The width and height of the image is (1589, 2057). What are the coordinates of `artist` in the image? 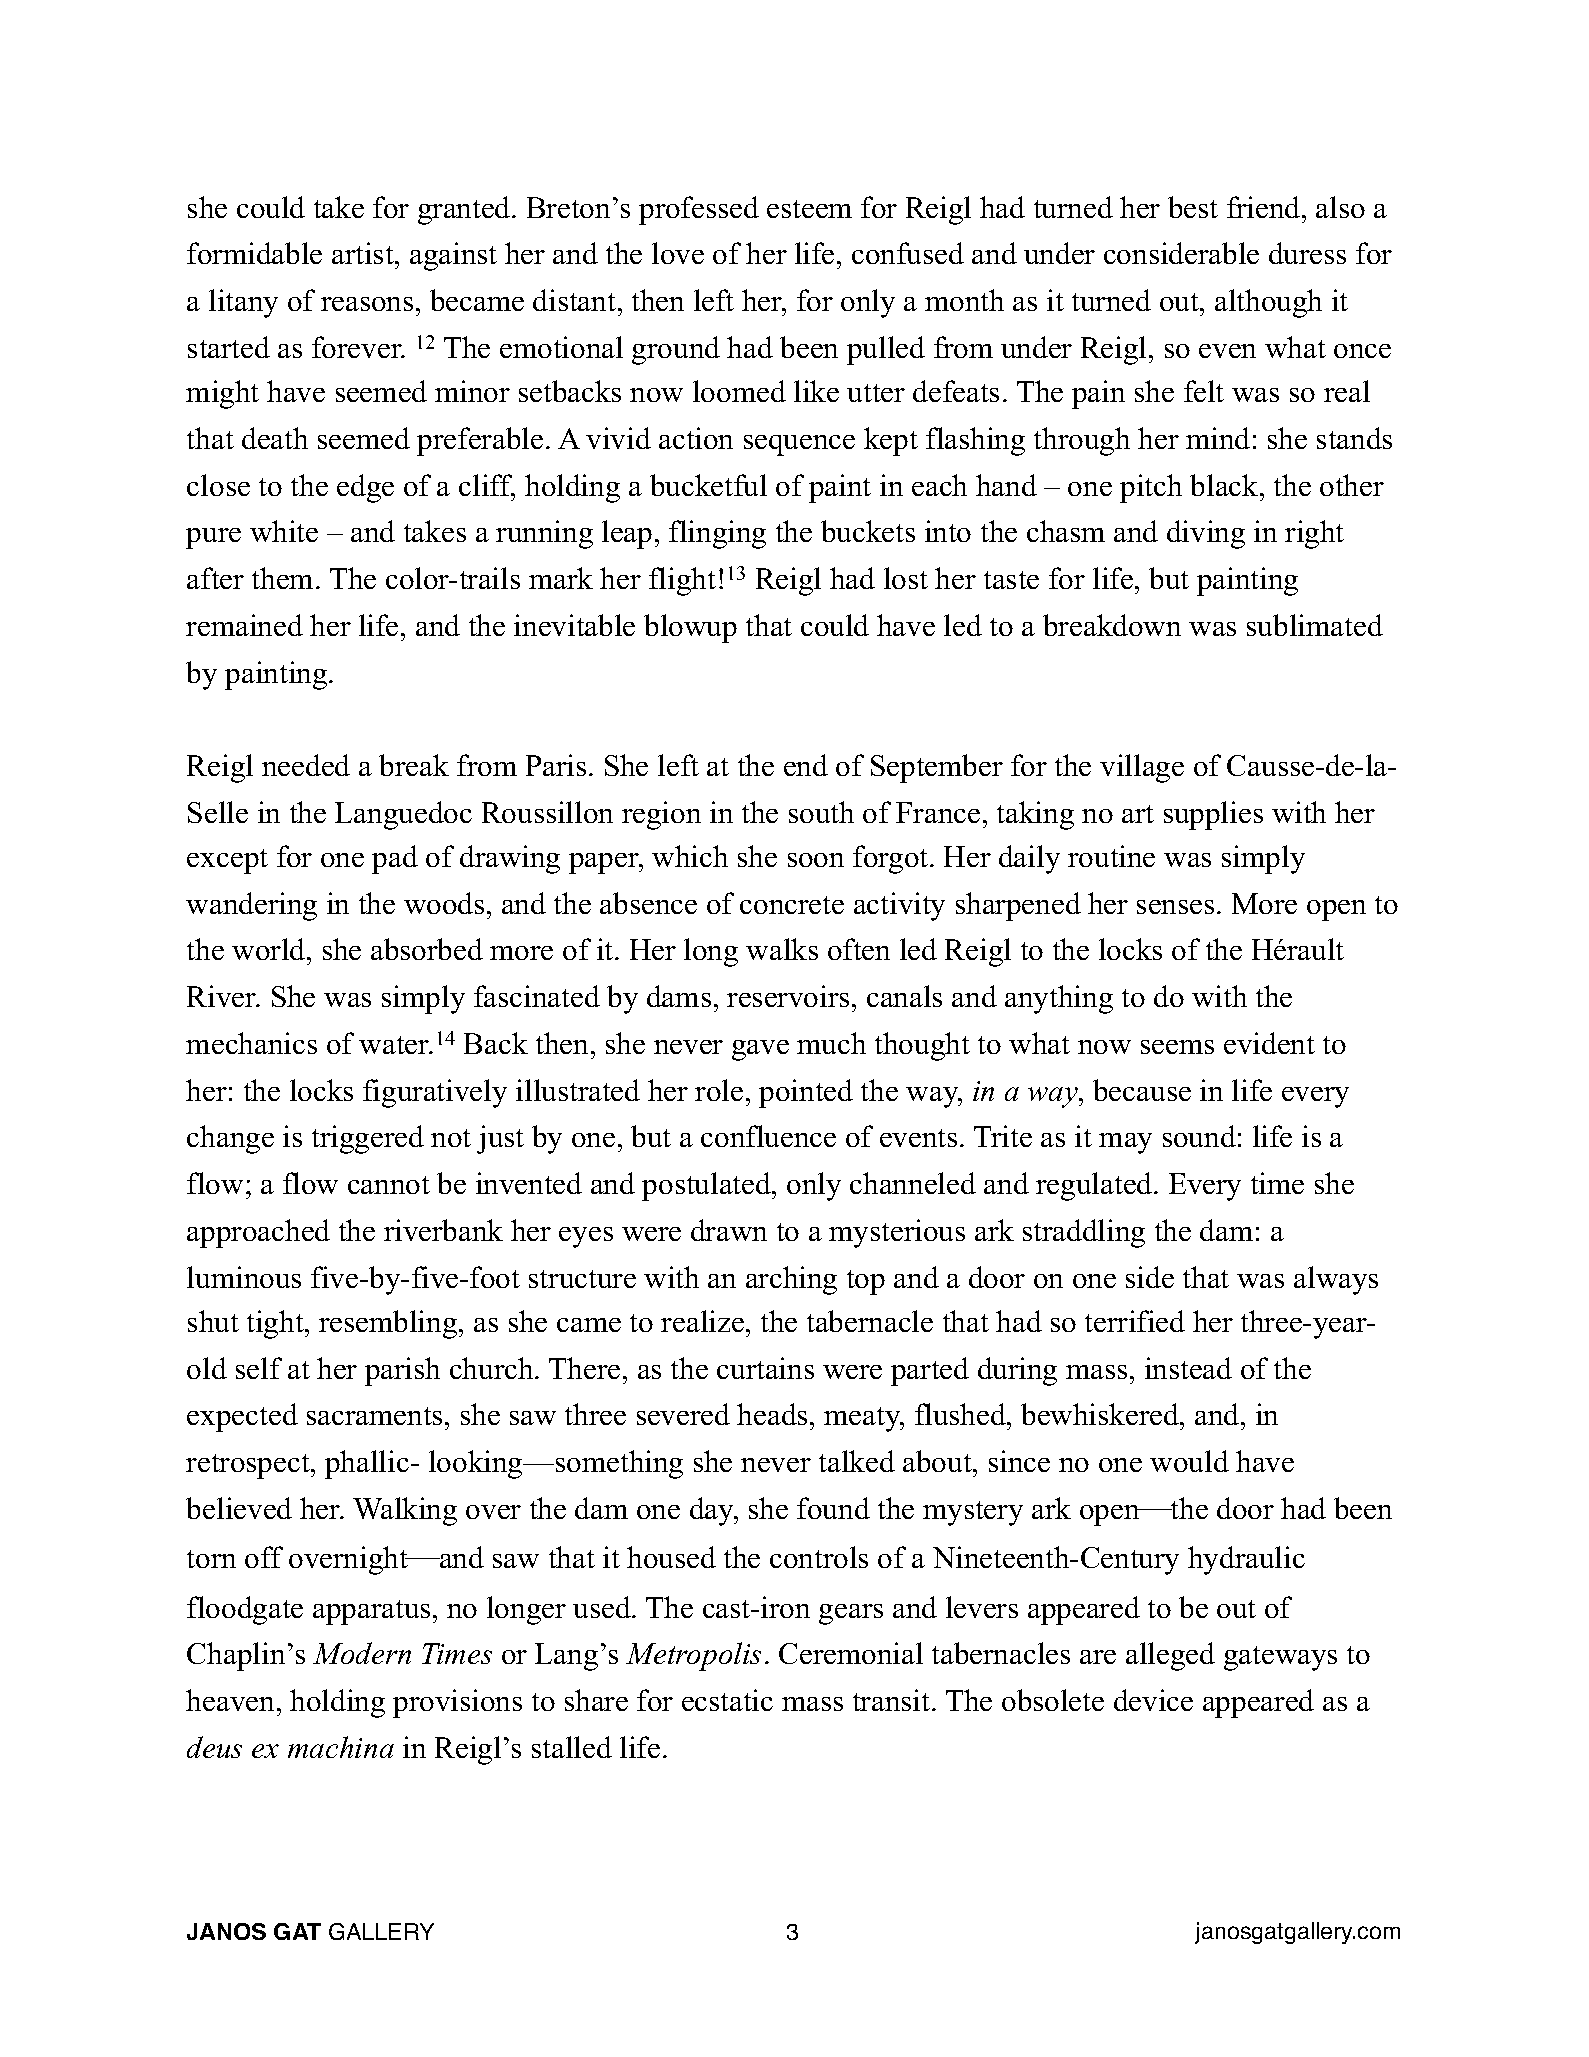 It's located at (364, 253).
